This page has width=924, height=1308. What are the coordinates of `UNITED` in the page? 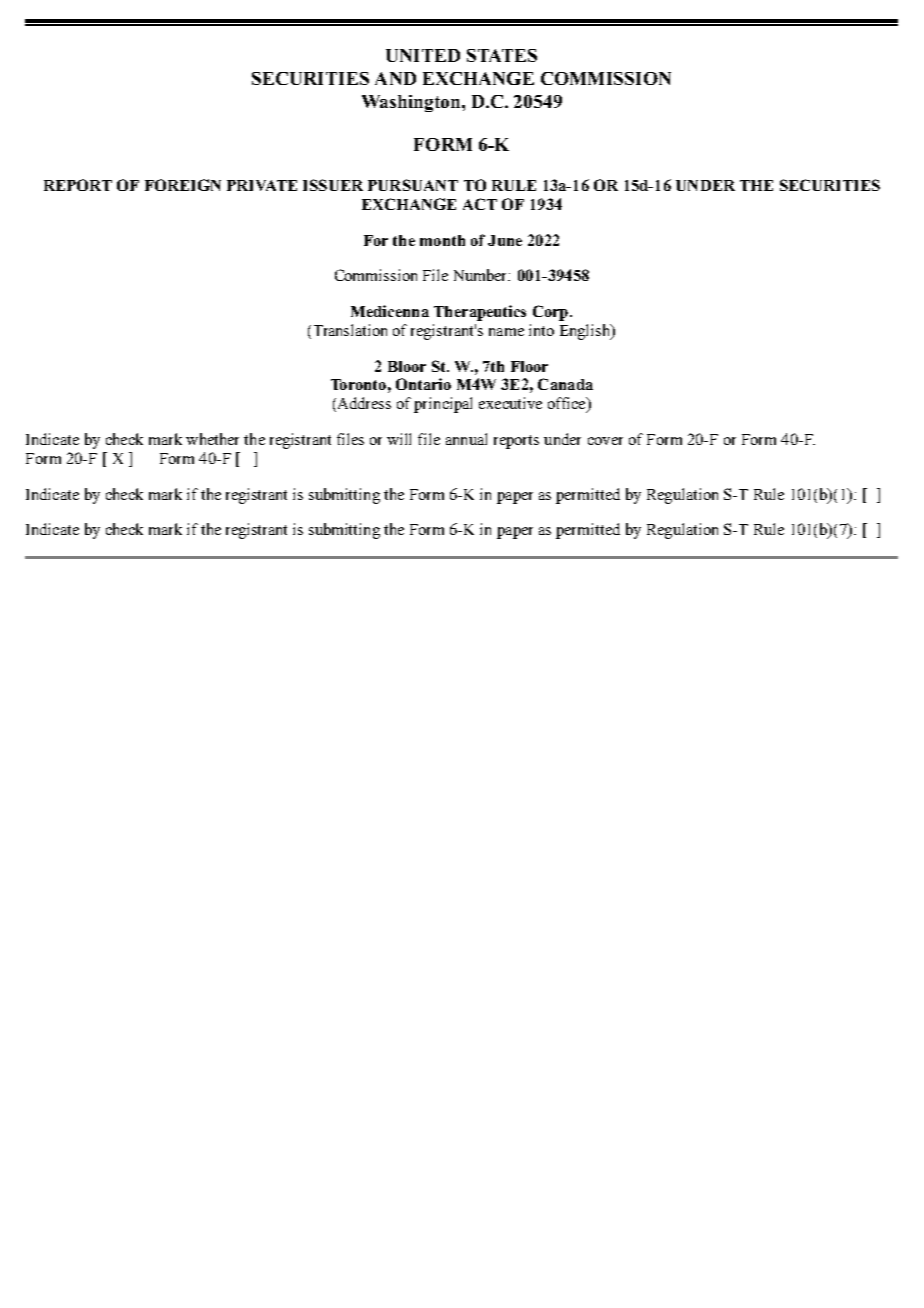 It's located at (423, 55).
